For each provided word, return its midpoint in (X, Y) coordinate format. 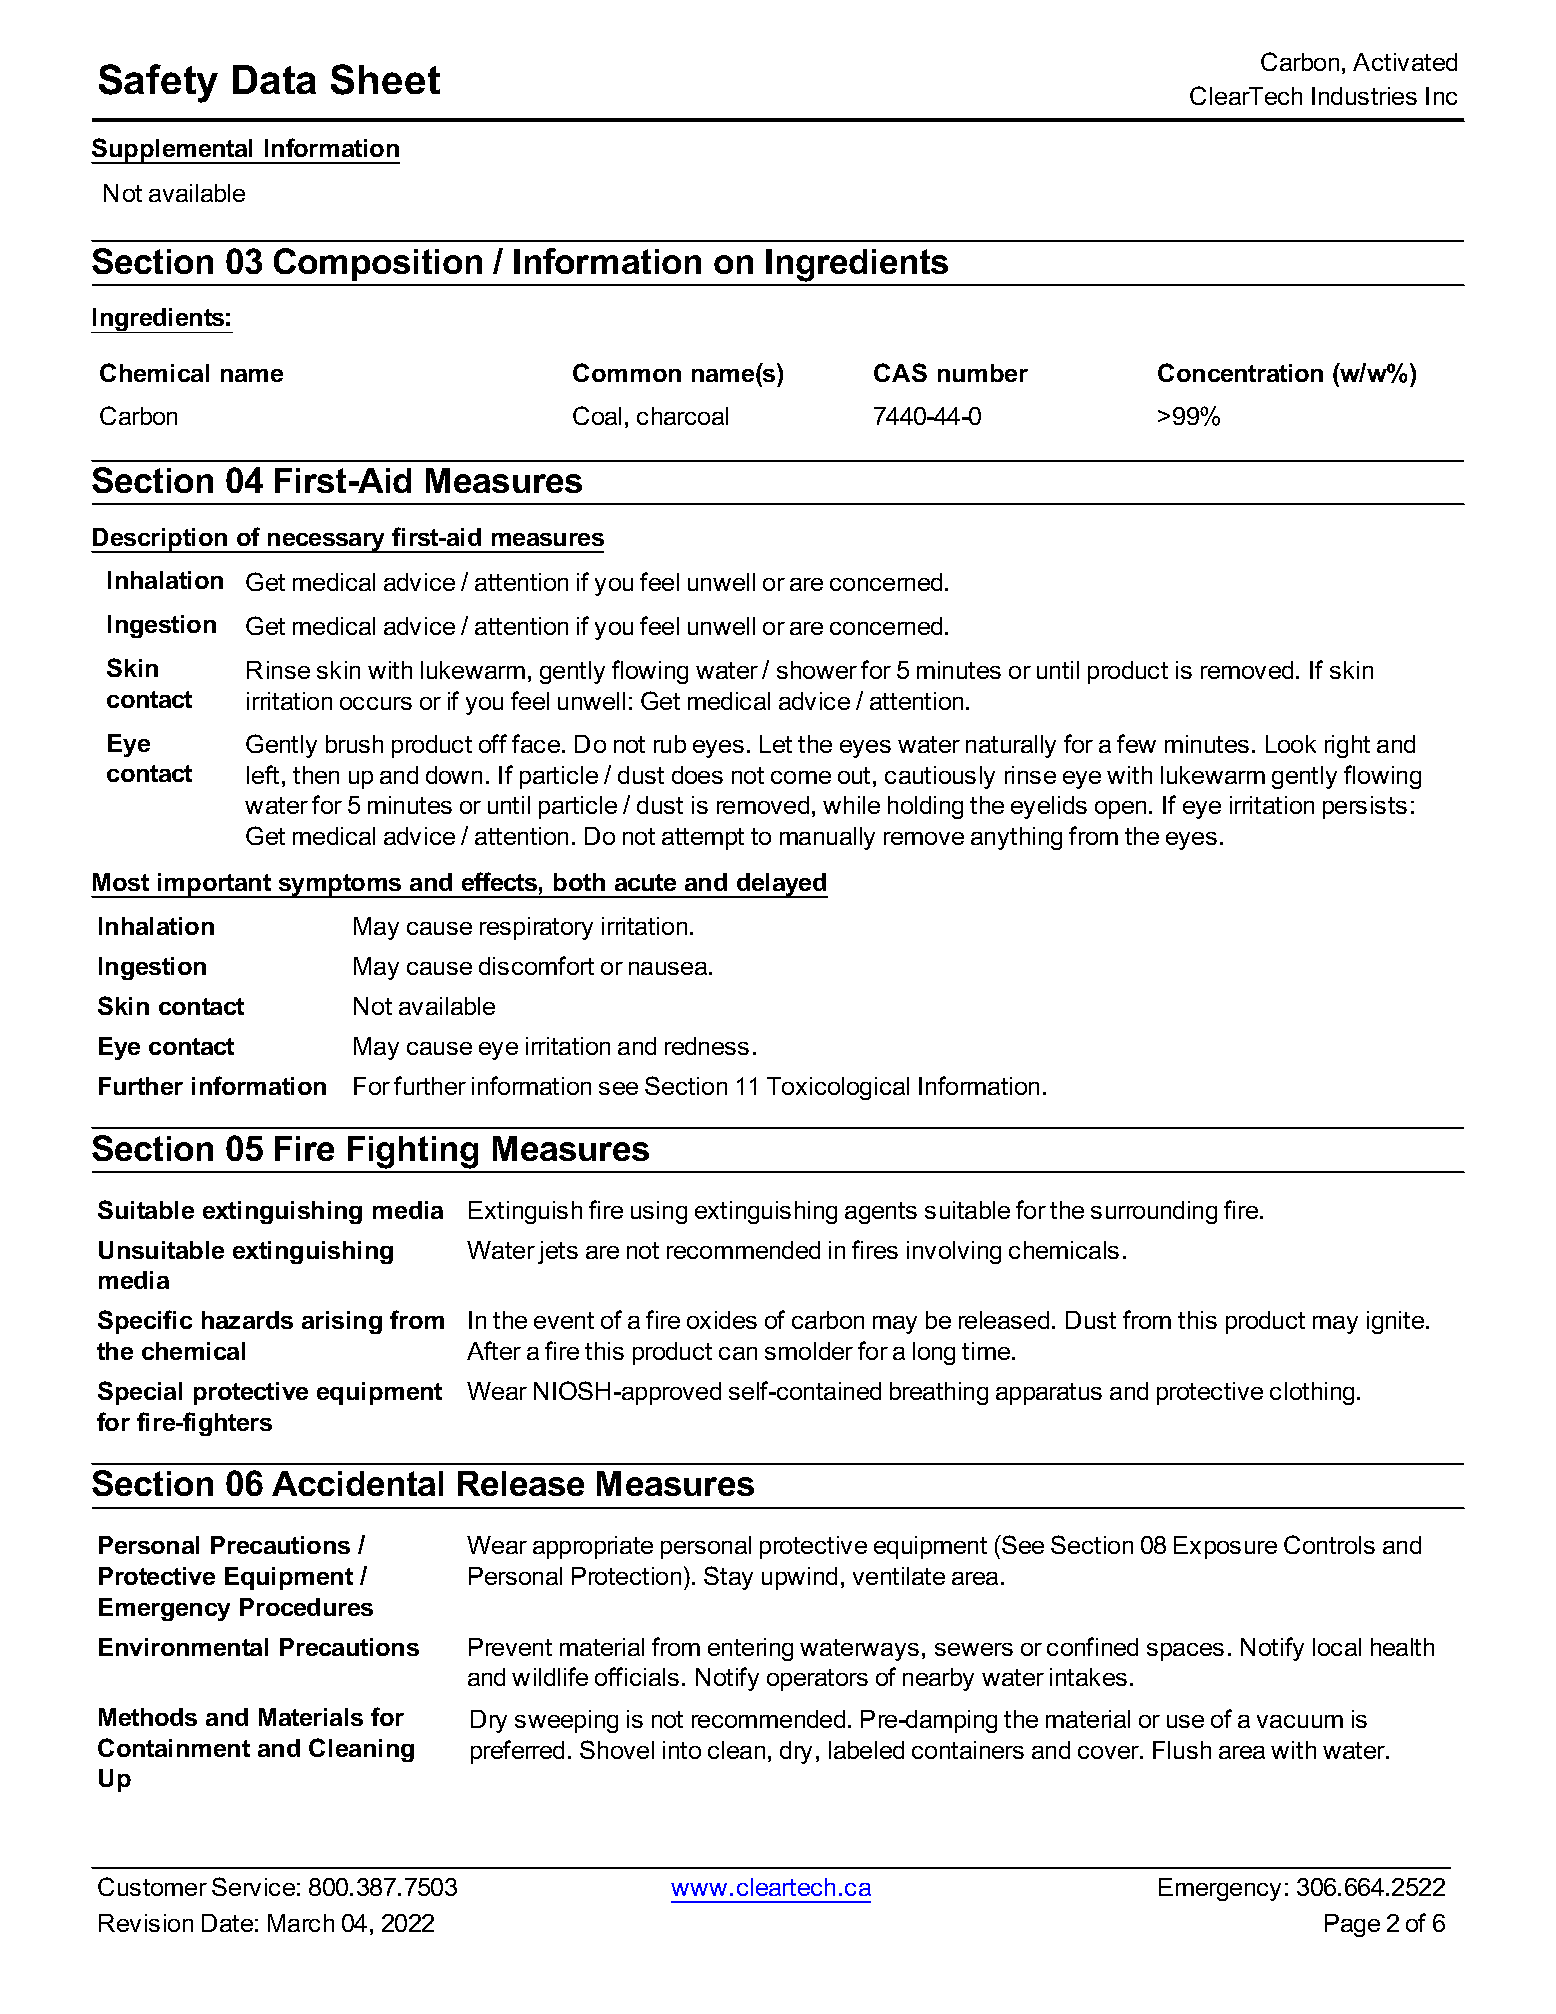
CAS (900, 372)
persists (1365, 807)
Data (274, 79)
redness (707, 1046)
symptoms (340, 886)
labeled (866, 1750)
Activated (1405, 62)
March (301, 1923)
